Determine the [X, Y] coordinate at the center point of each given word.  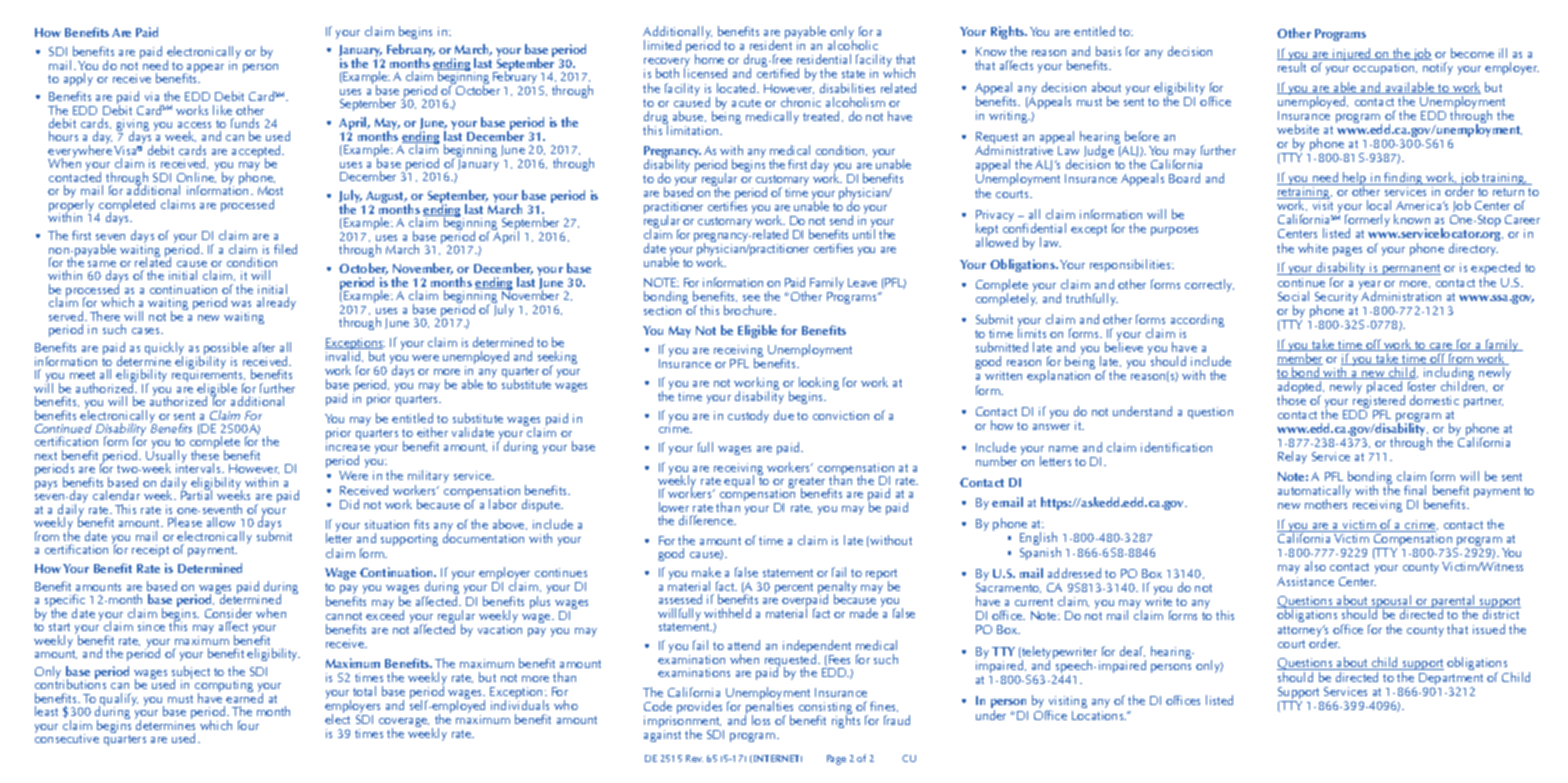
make [706, 572]
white [1313, 248]
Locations [1099, 715]
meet [82, 375]
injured [1353, 54]
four [248, 725]
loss [761, 720]
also [1315, 566]
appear [204, 70]
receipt [150, 551]
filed [285, 249]
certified [778, 73]
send [841, 220]
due [784, 415]
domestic [1434, 400]
